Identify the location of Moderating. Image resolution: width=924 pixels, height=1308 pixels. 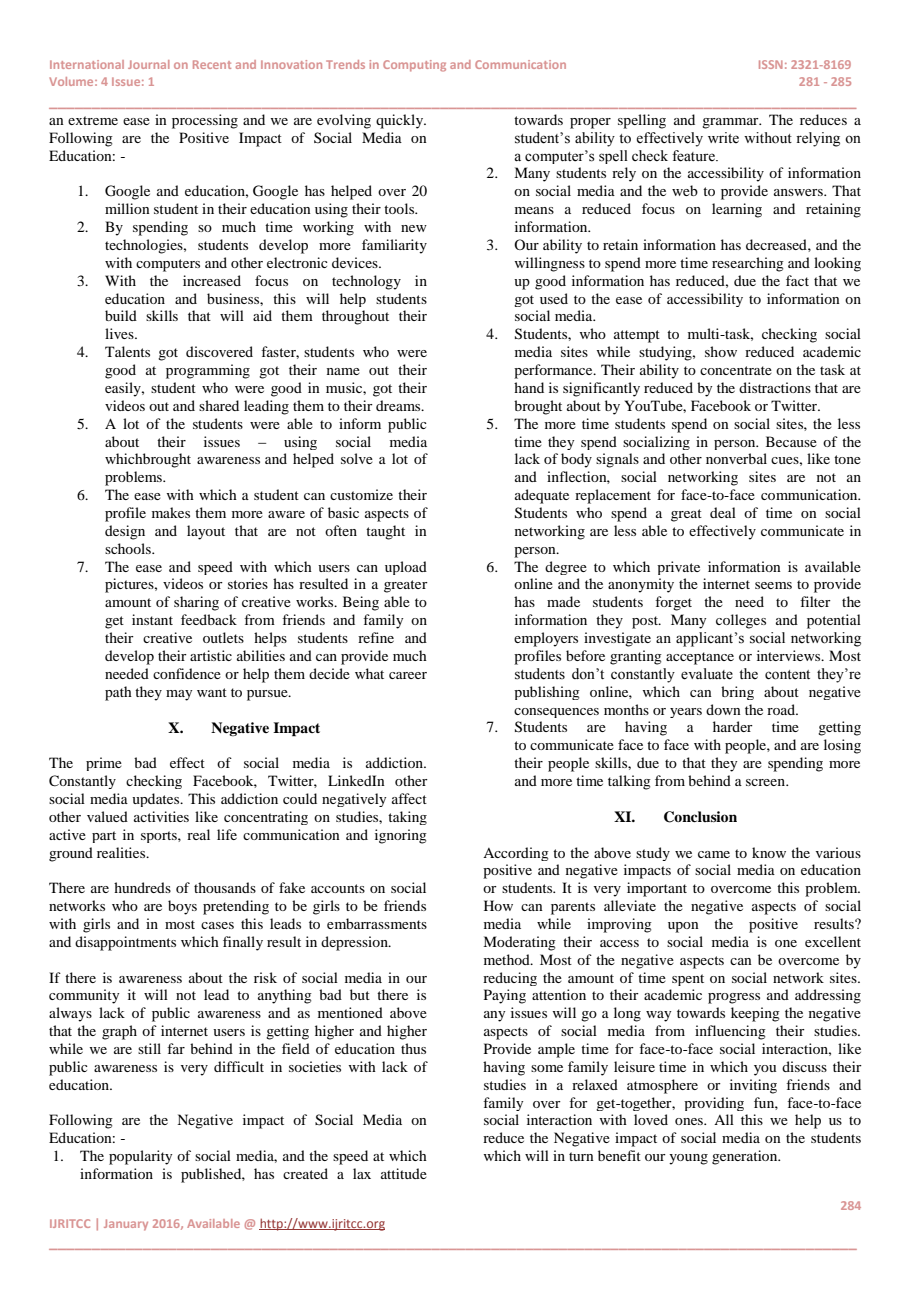
(519, 943).
